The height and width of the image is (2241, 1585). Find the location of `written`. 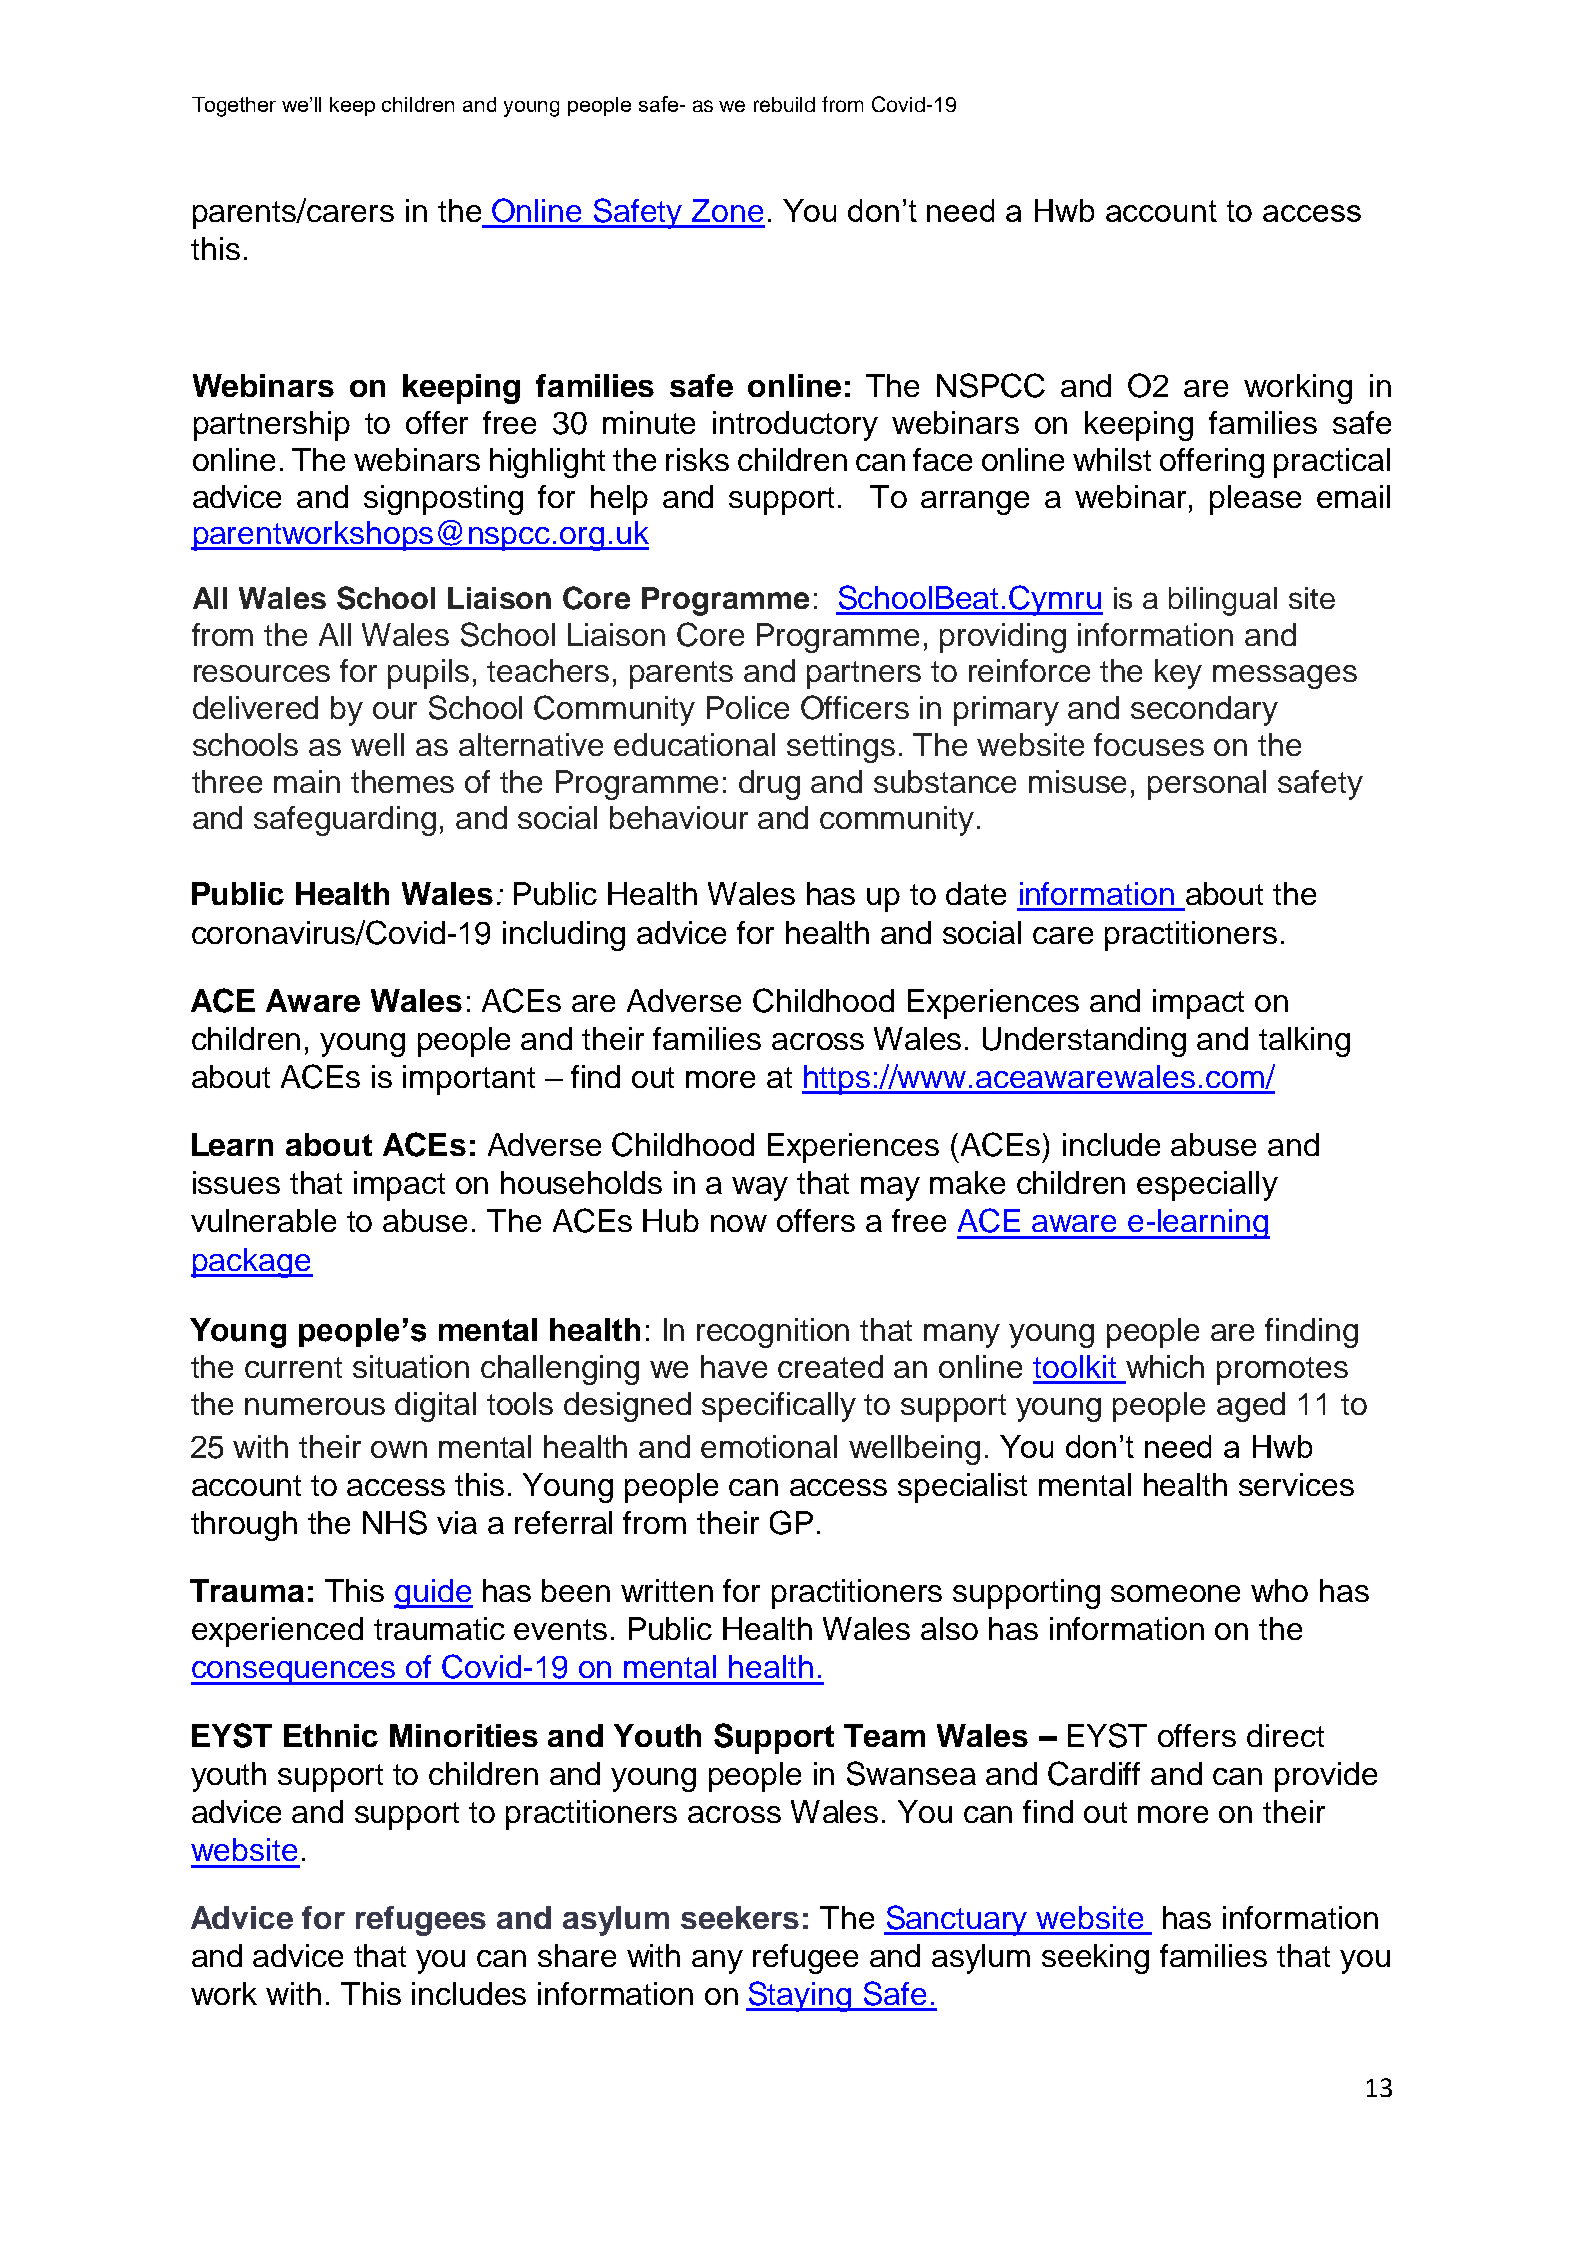

written is located at coordinates (667, 1590).
